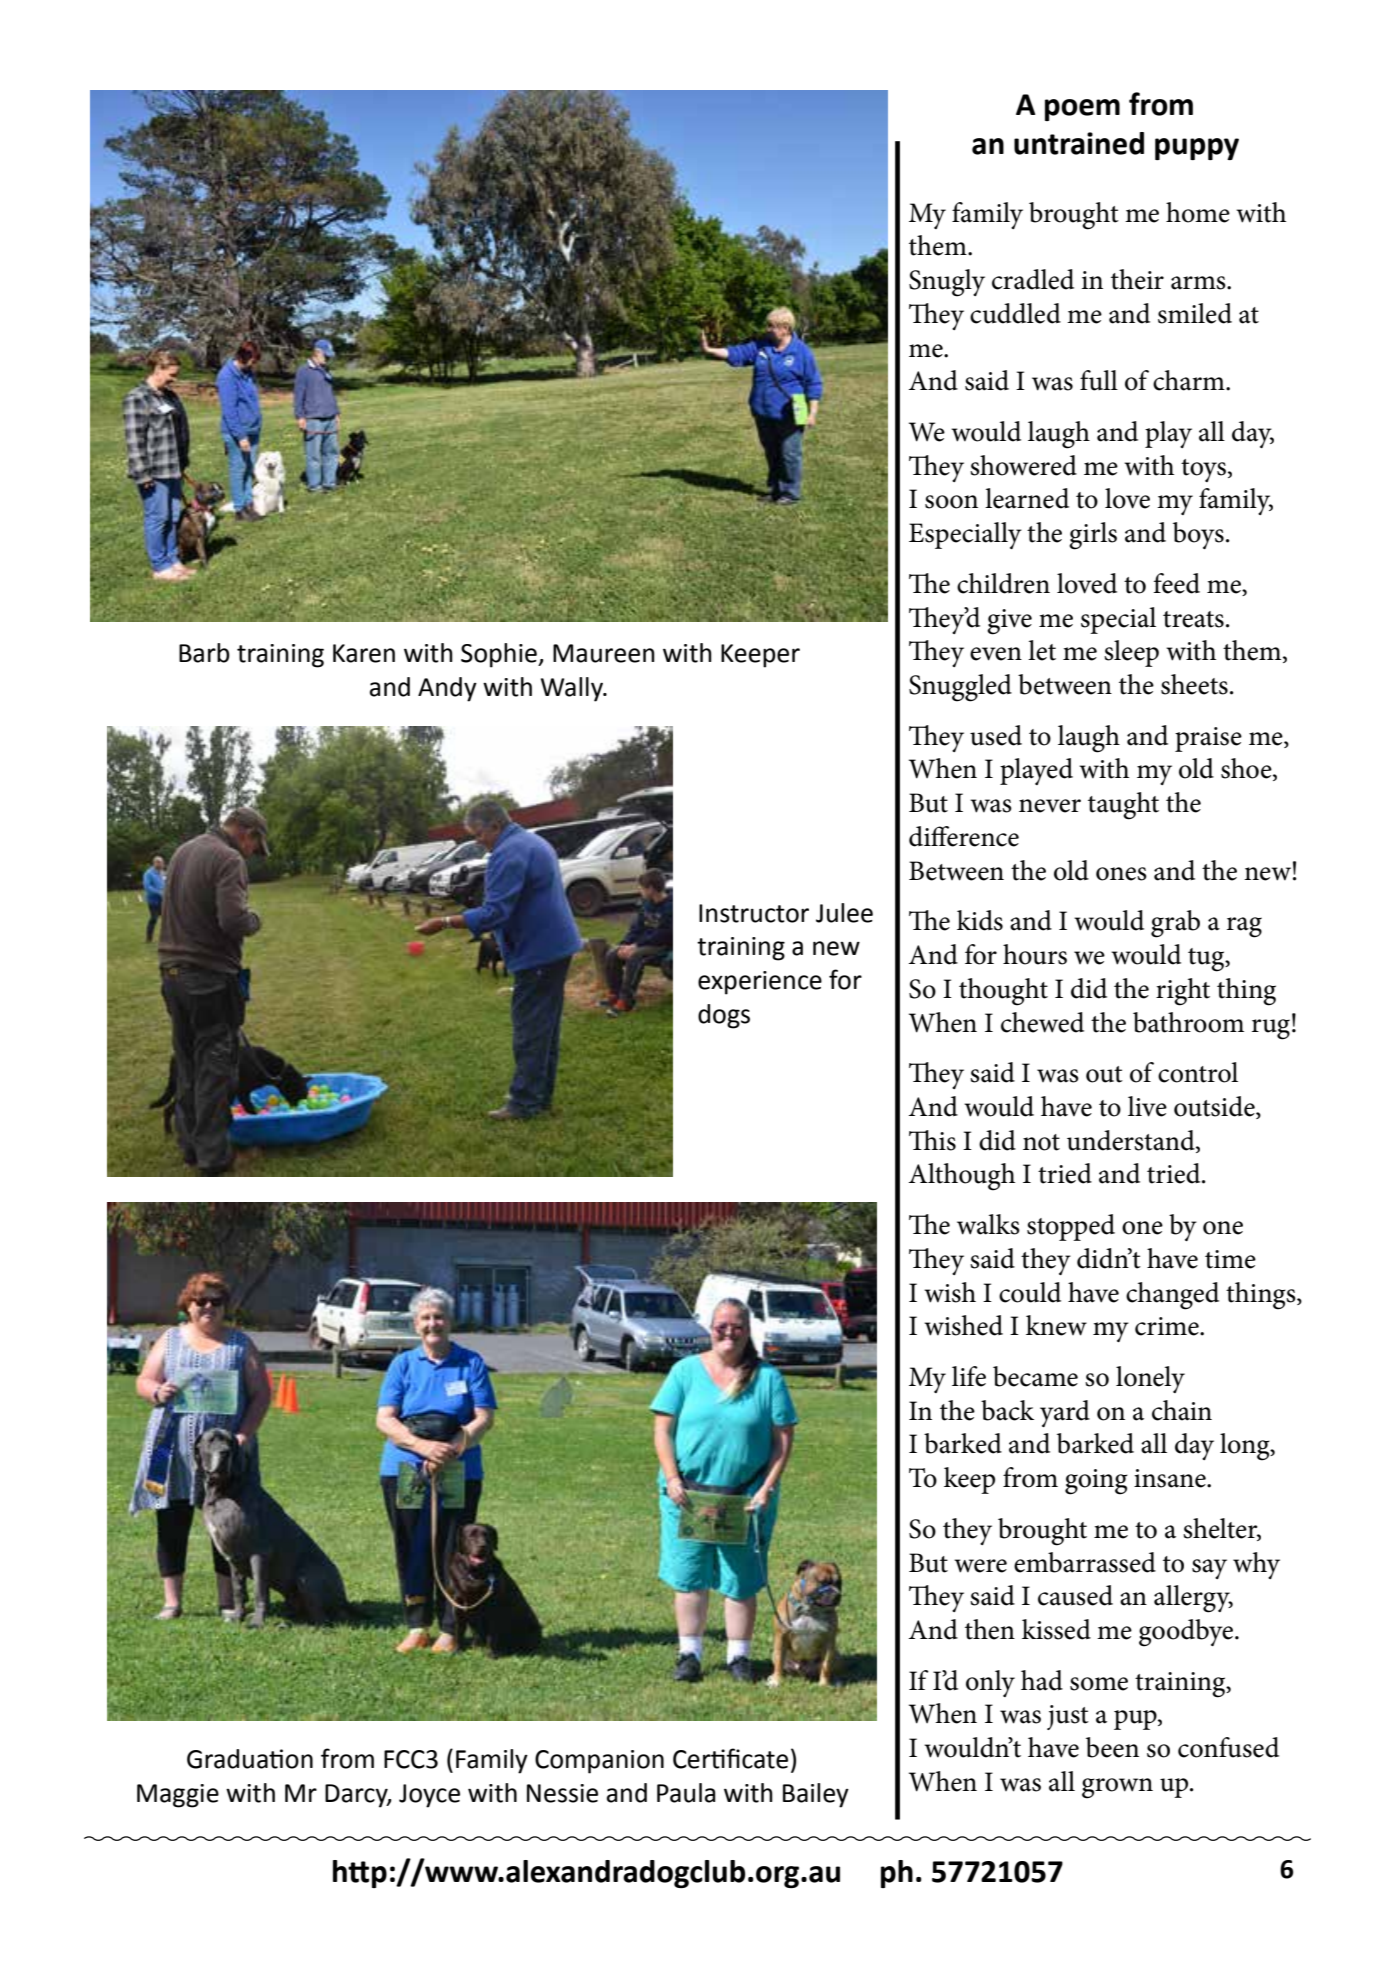  Describe the element at coordinates (250, 1759) in the screenshot. I see `Graduation` at that location.
